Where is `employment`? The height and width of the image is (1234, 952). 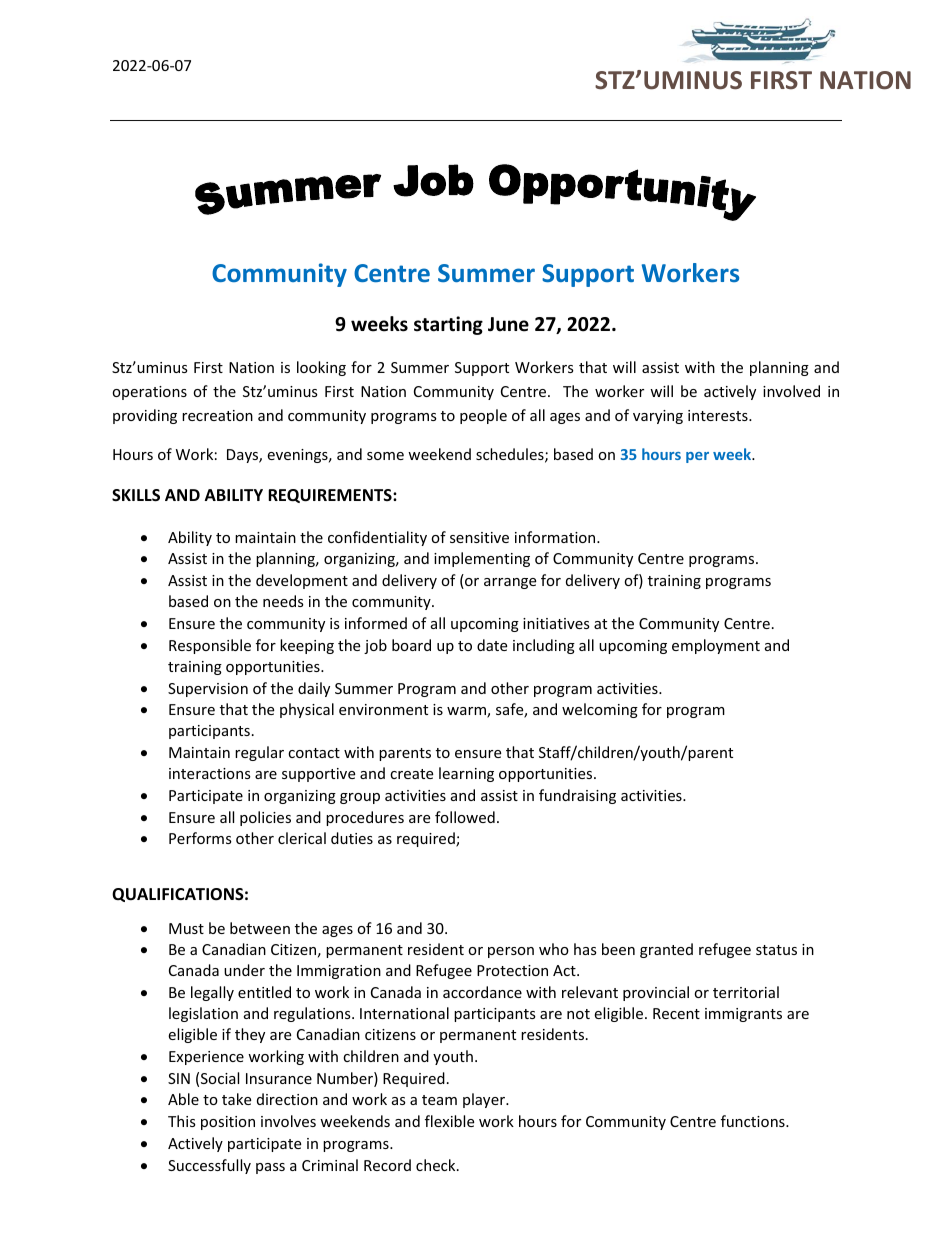 employment is located at coordinates (716, 646).
